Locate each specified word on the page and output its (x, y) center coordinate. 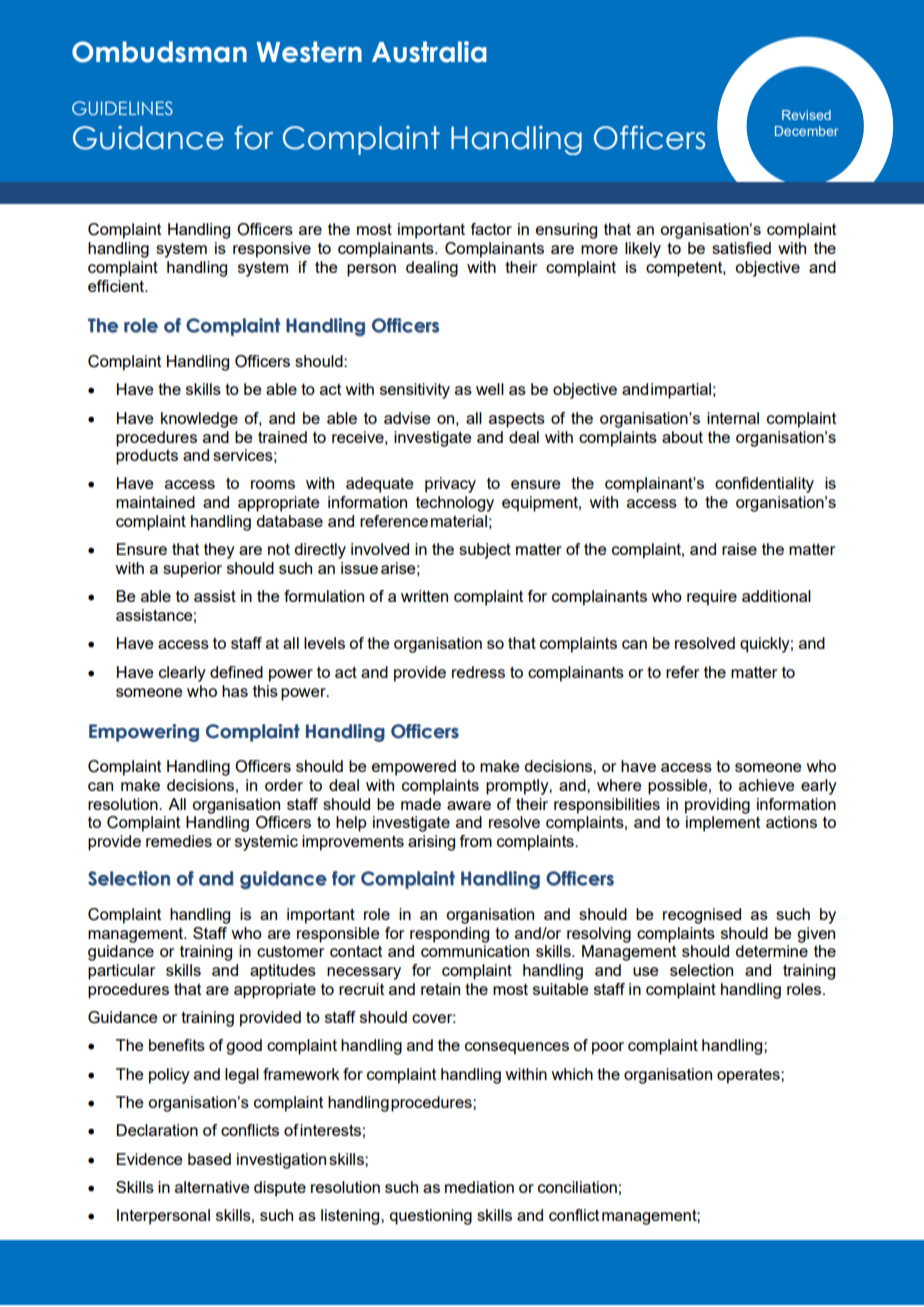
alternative (212, 1187)
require (712, 598)
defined (236, 672)
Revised (806, 115)
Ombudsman (159, 52)
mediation (479, 1187)
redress (478, 672)
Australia (429, 52)
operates (749, 1076)
